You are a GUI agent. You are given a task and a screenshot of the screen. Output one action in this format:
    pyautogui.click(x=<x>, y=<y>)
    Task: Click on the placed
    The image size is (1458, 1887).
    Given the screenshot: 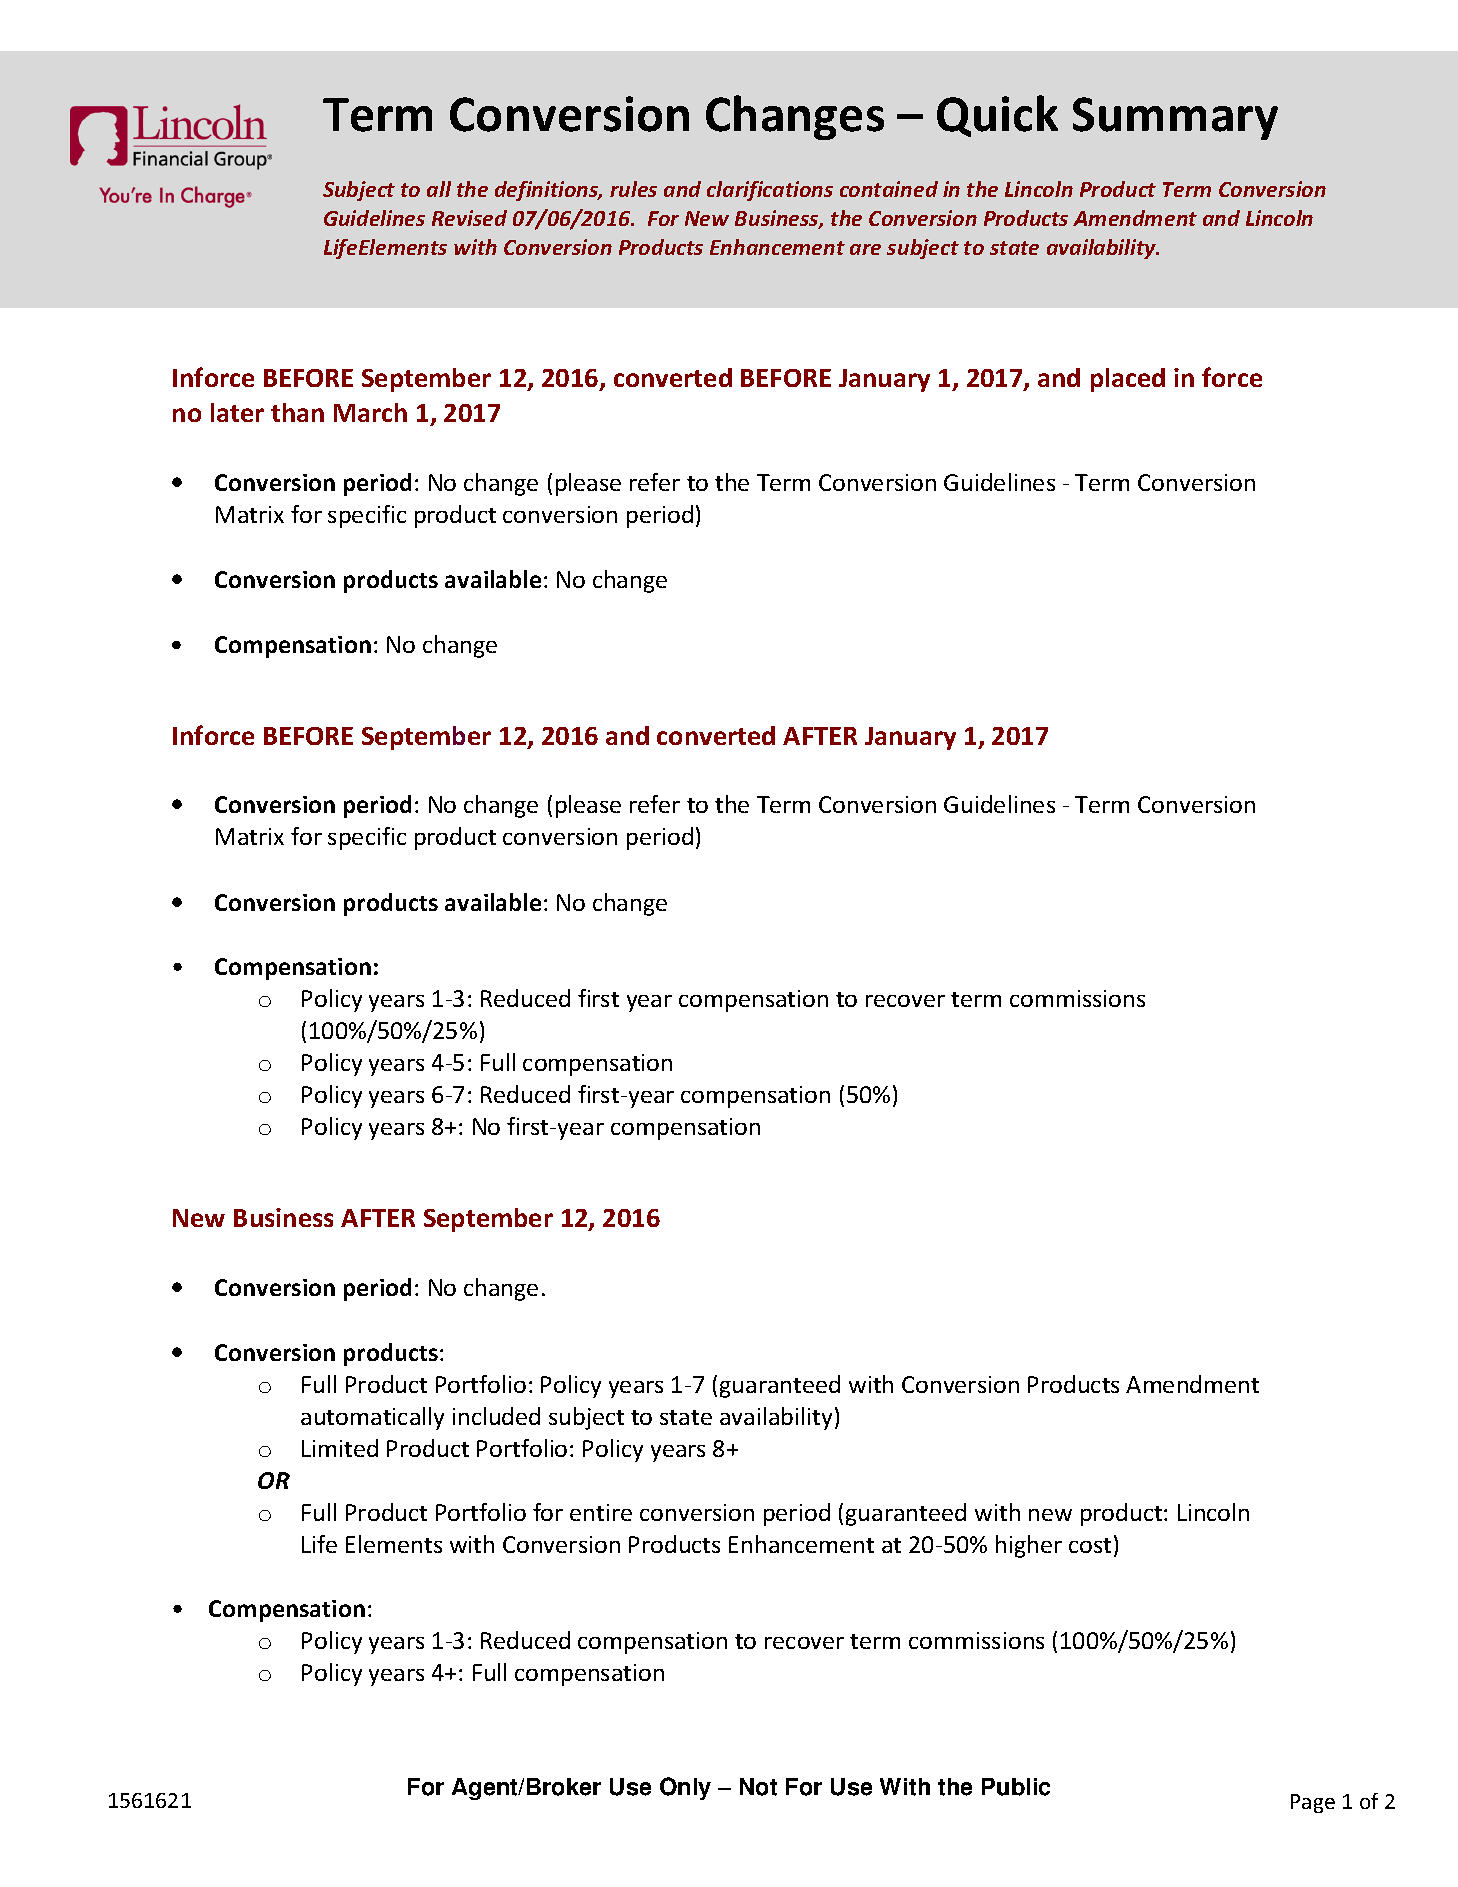 What is the action you would take?
    pyautogui.click(x=1128, y=380)
